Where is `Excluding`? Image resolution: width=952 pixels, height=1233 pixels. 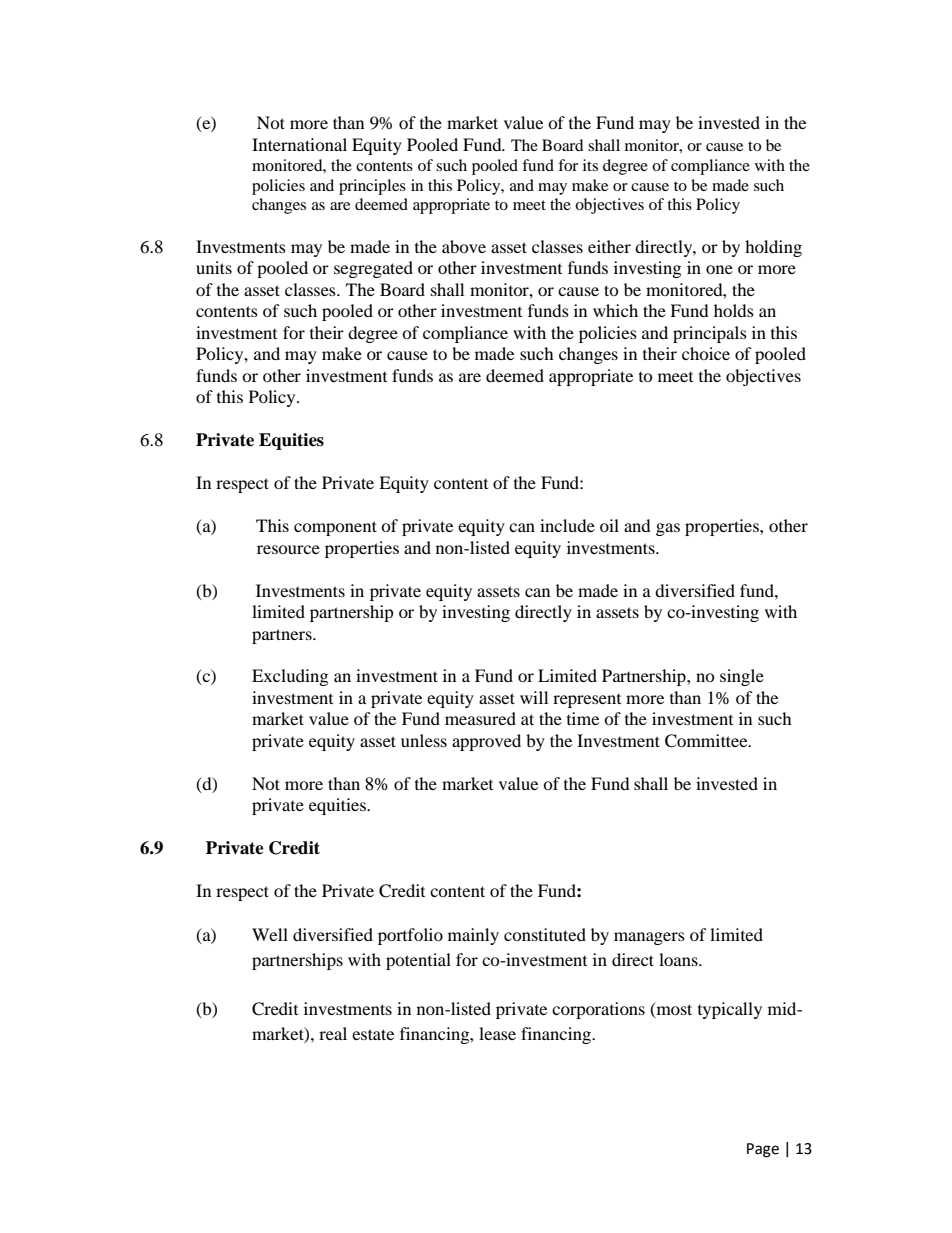 Excluding is located at coordinates (290, 677).
